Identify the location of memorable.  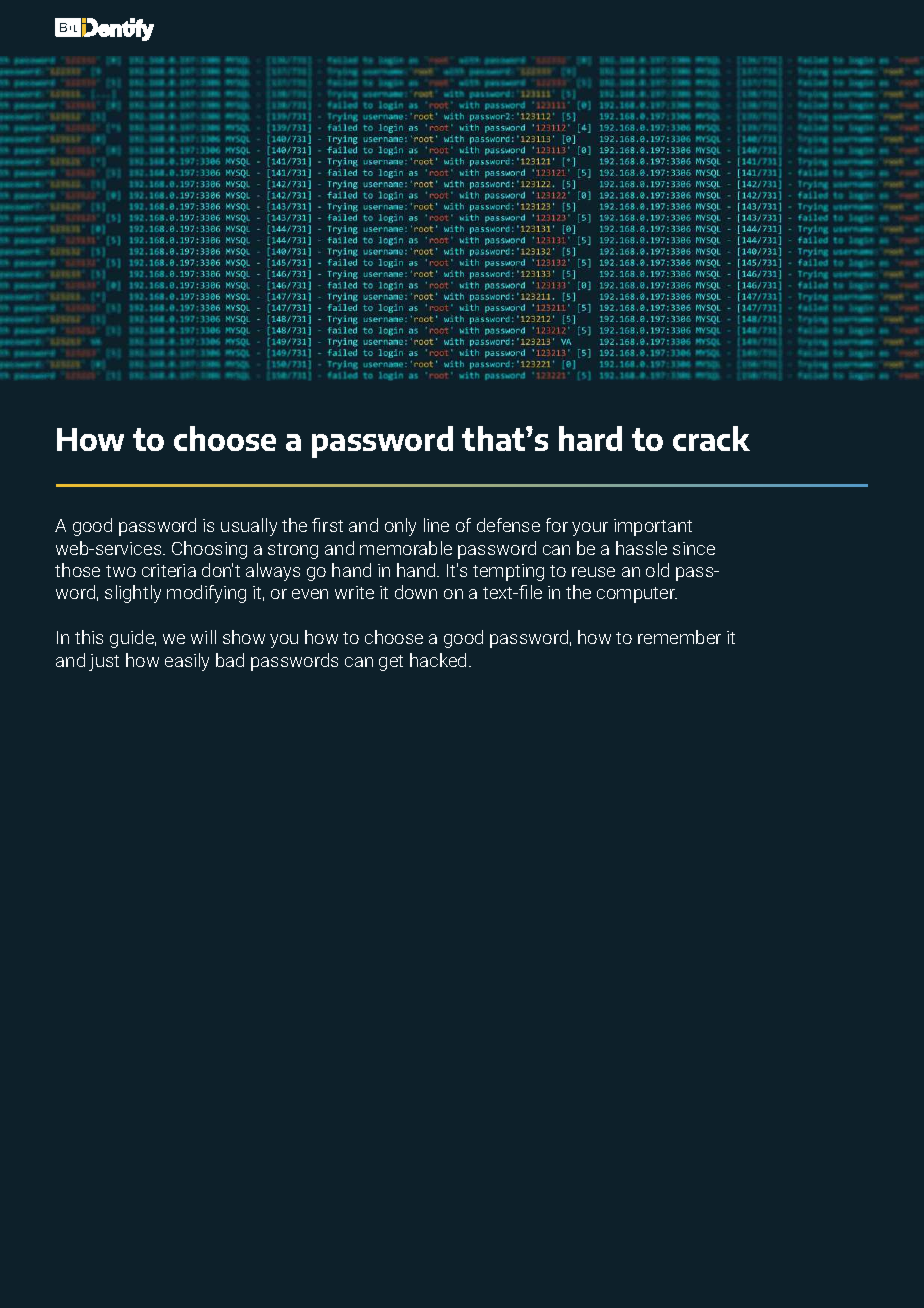
(406, 548).
